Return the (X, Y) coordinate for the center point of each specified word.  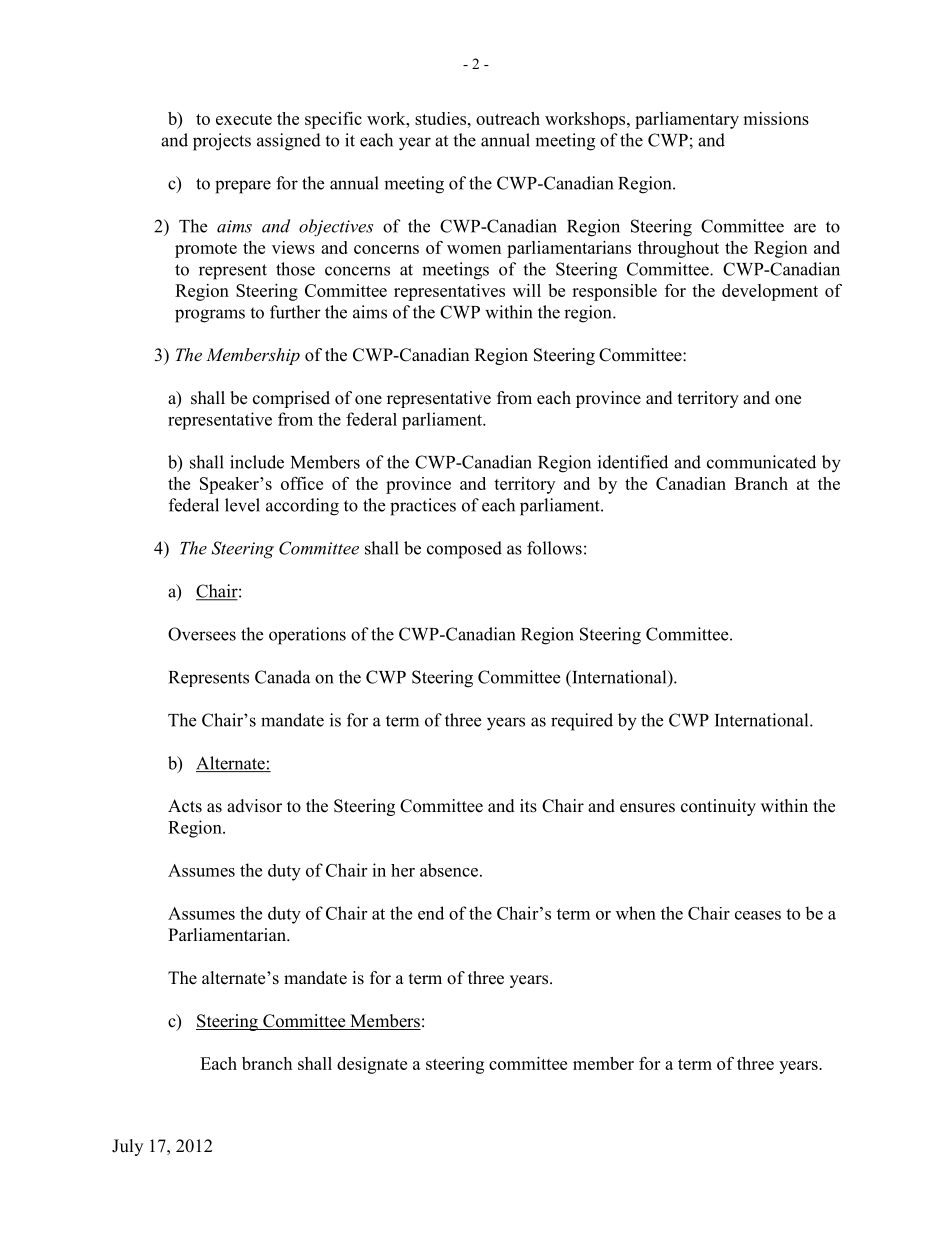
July (127, 1147)
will (527, 290)
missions (776, 118)
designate (372, 1065)
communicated (761, 462)
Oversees (202, 634)
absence (449, 870)
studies (440, 118)
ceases (758, 915)
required (582, 722)
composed (464, 550)
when (636, 913)
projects (222, 142)
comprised (291, 399)
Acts (185, 806)
